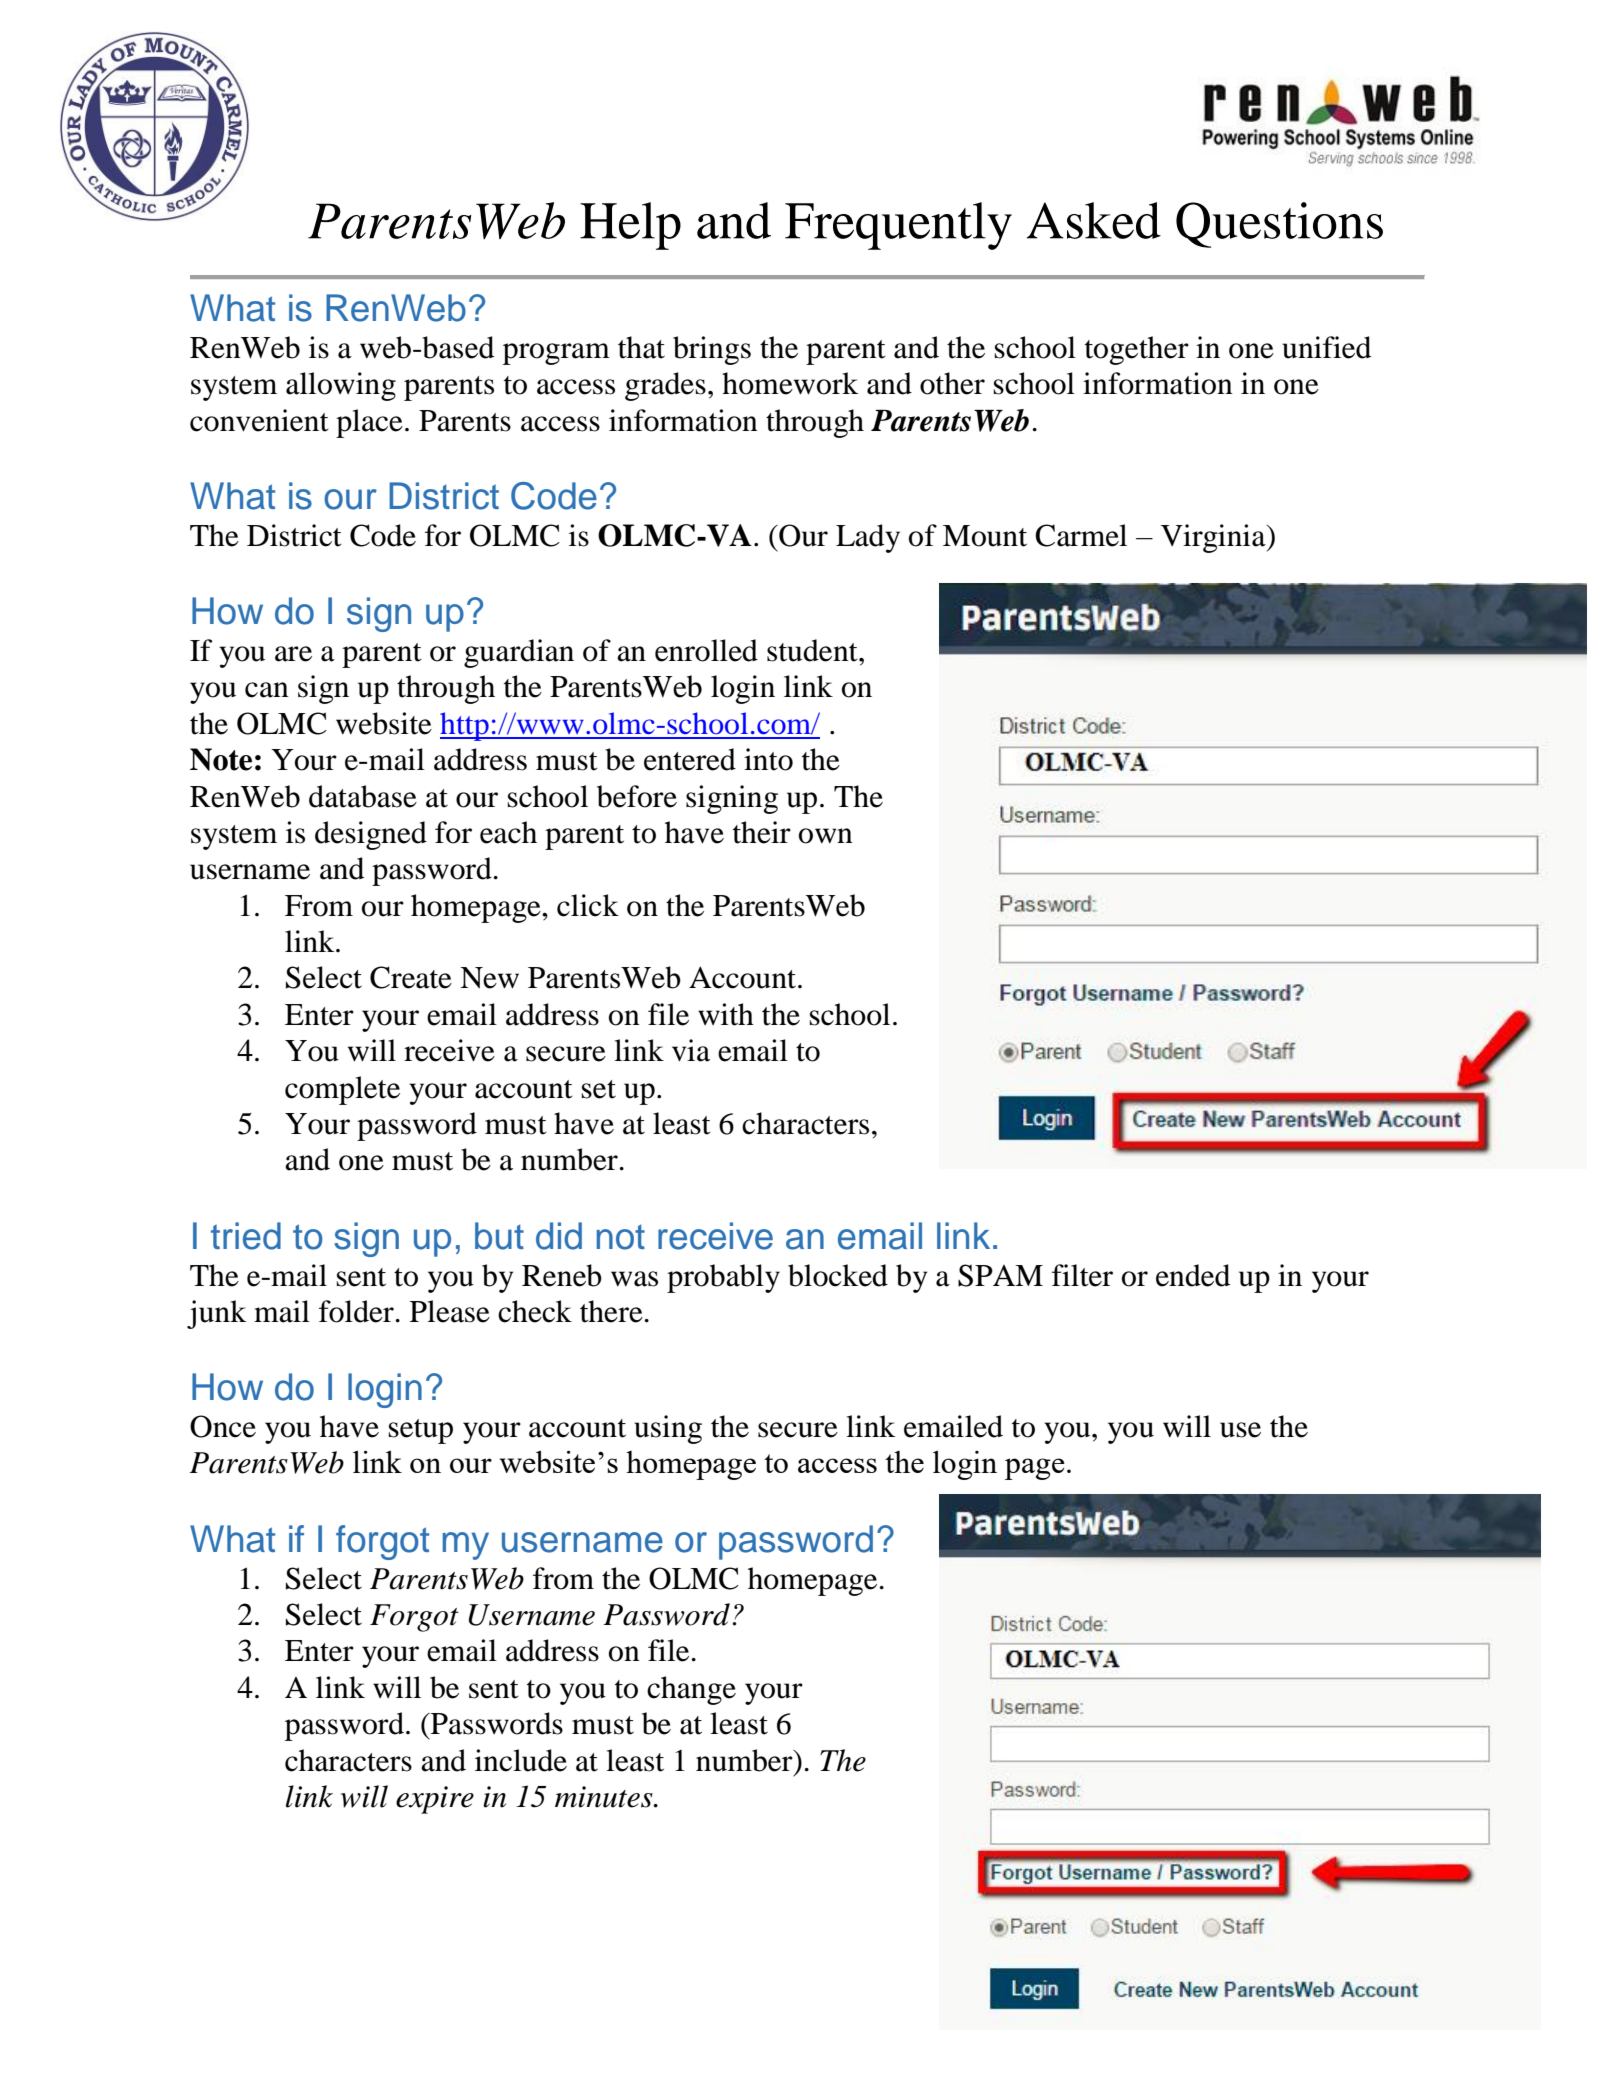  Describe the element at coordinates (1279, 225) in the screenshot. I see `Questions` at that location.
